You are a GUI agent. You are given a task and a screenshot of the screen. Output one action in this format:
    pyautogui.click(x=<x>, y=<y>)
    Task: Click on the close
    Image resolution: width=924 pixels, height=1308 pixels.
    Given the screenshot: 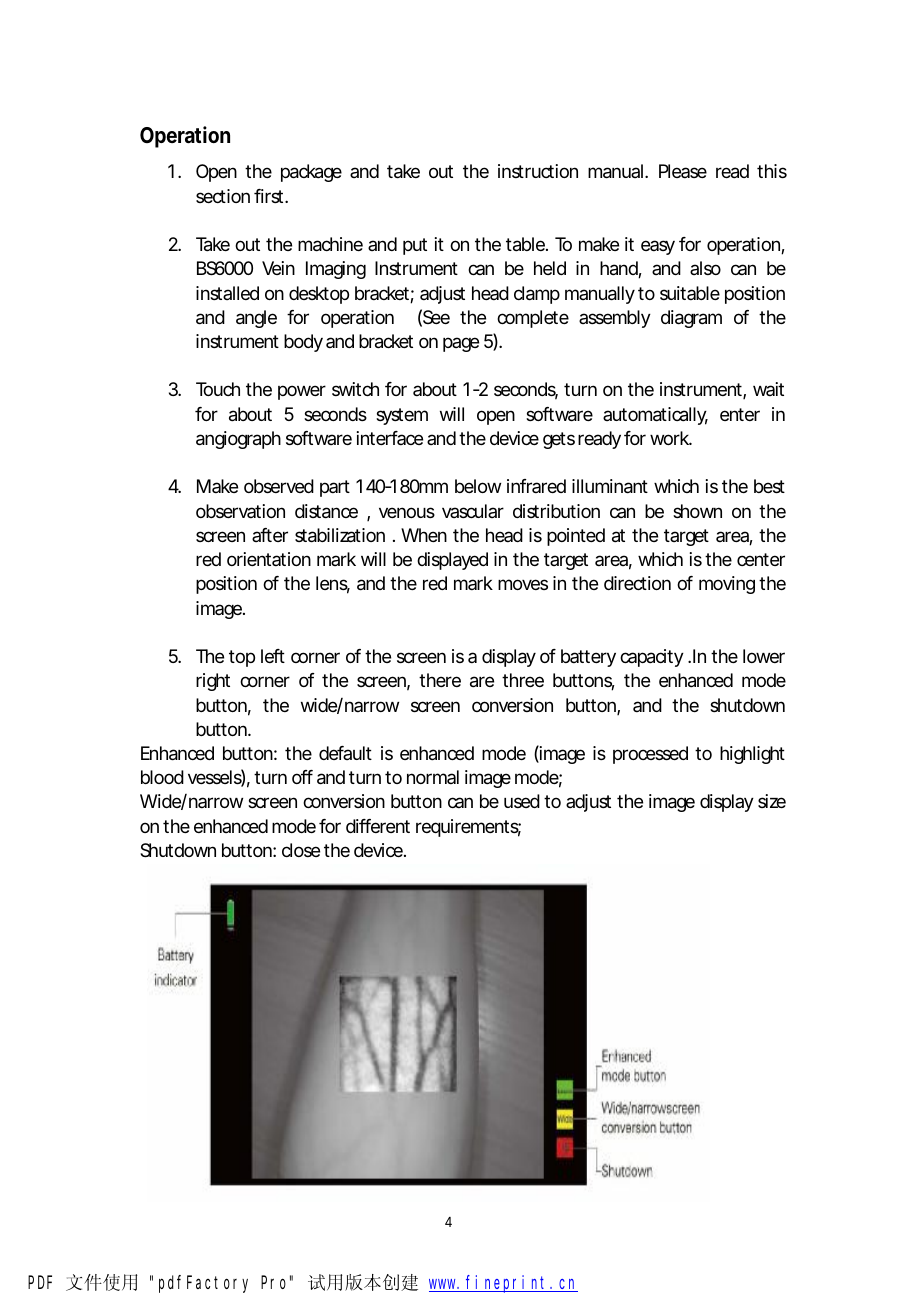 What is the action you would take?
    pyautogui.click(x=301, y=850)
